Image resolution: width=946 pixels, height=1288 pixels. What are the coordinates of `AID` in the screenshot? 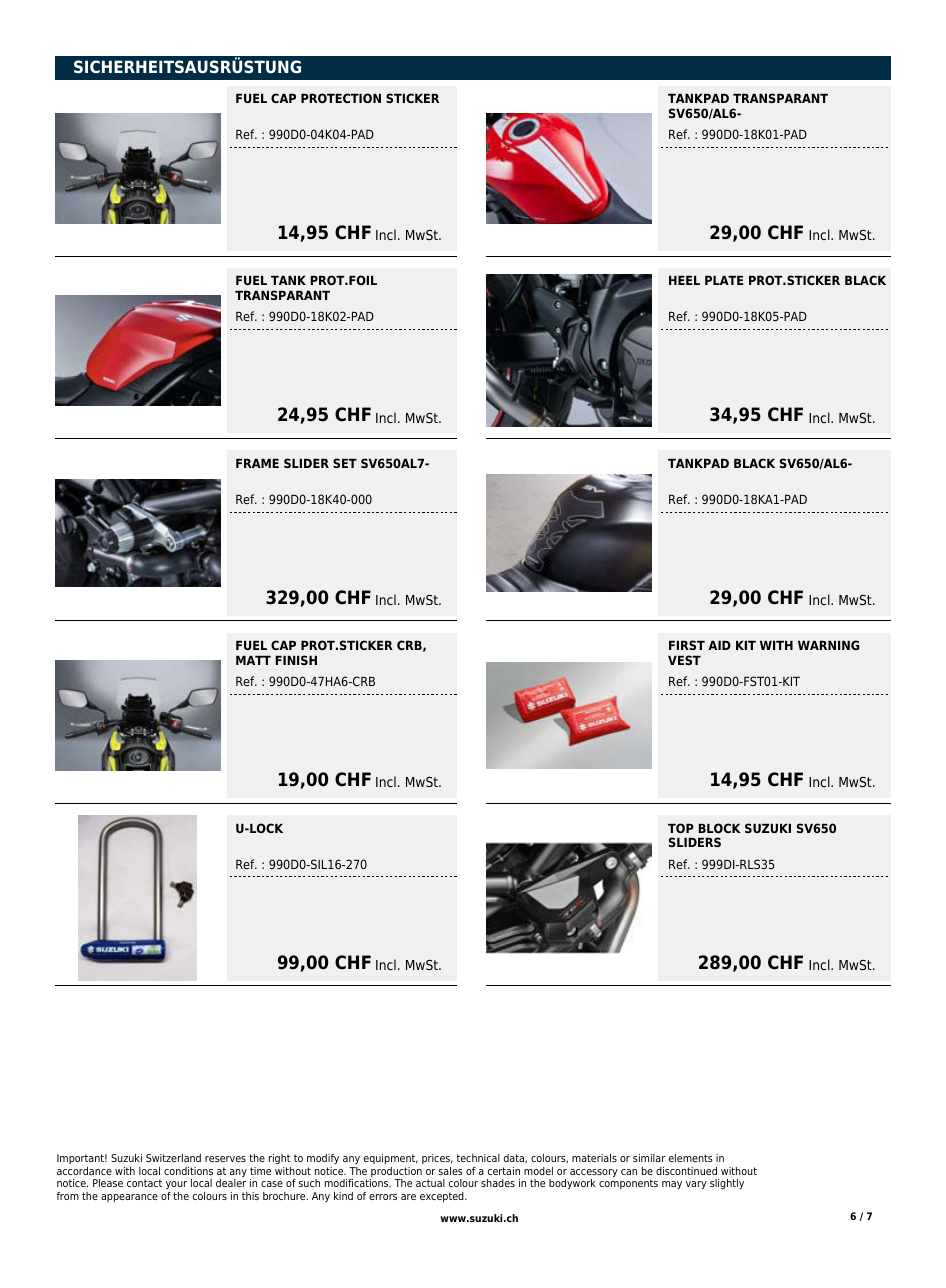 It's located at (719, 645).
